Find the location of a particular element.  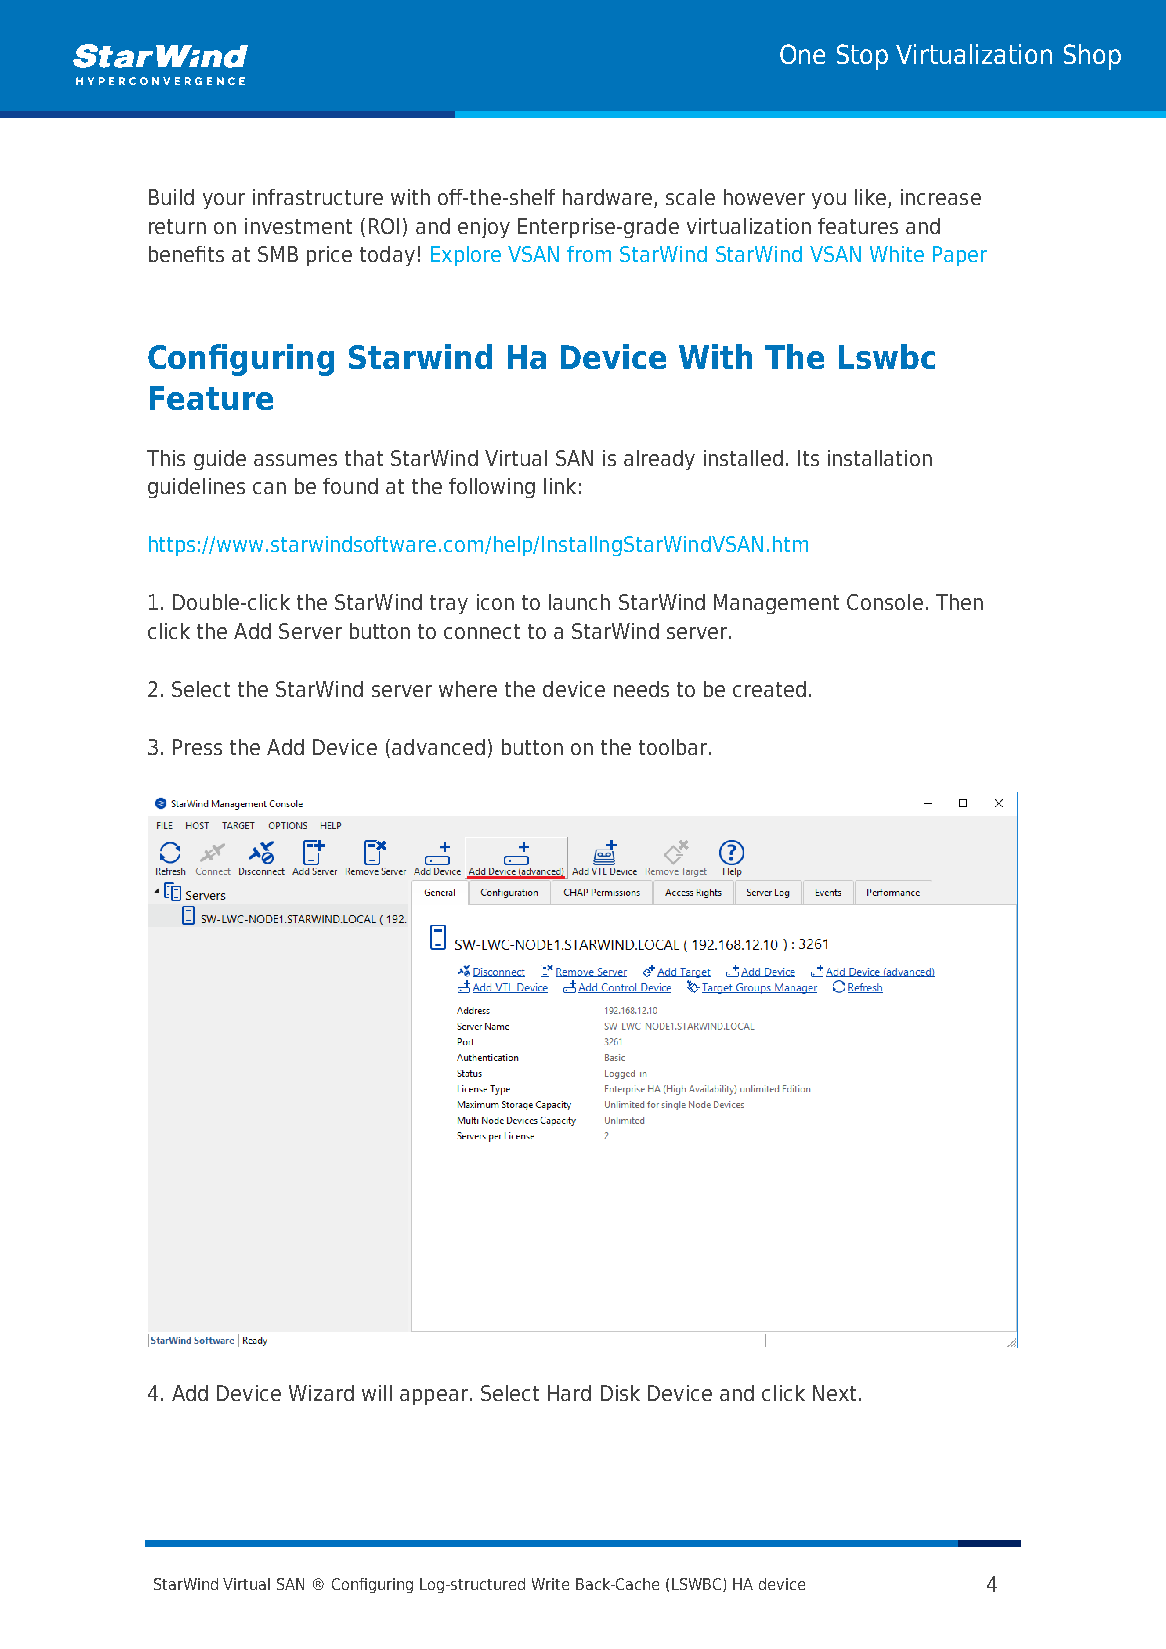

scale is located at coordinates (690, 197).
